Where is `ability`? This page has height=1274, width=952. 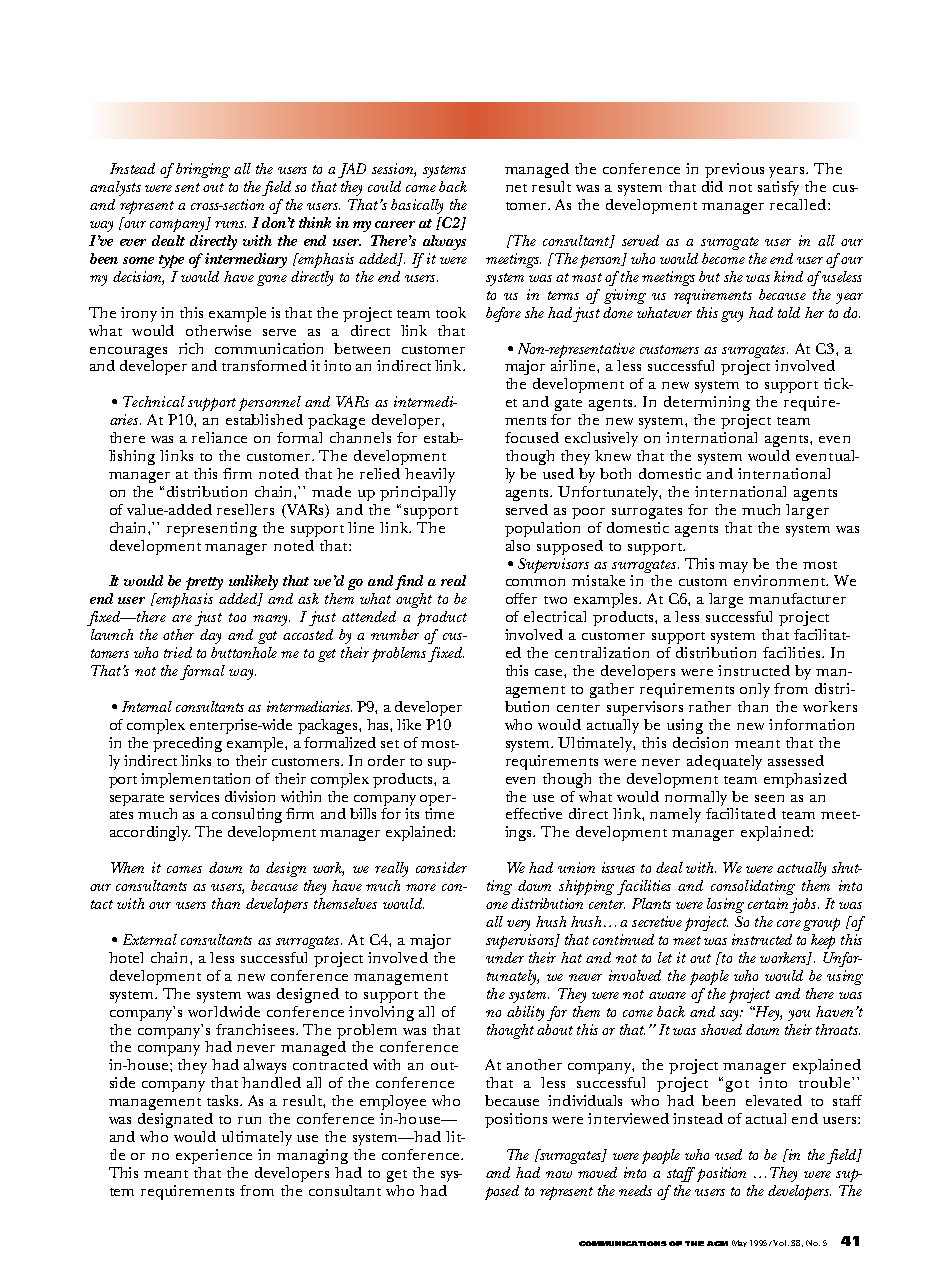 ability is located at coordinates (525, 1013).
